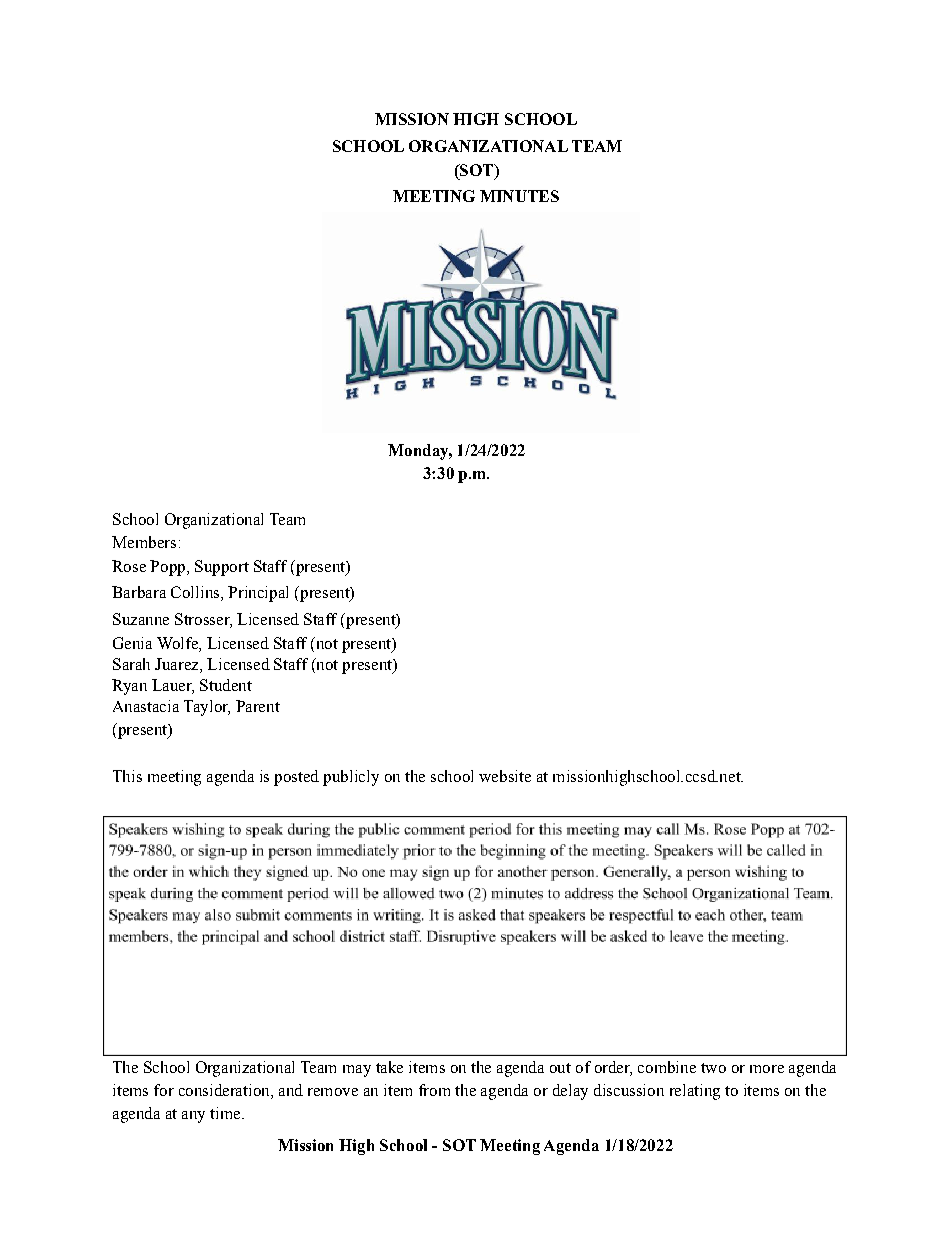 The height and width of the image is (1233, 952). What do you see at coordinates (351, 778) in the image?
I see `publicly` at bounding box center [351, 778].
